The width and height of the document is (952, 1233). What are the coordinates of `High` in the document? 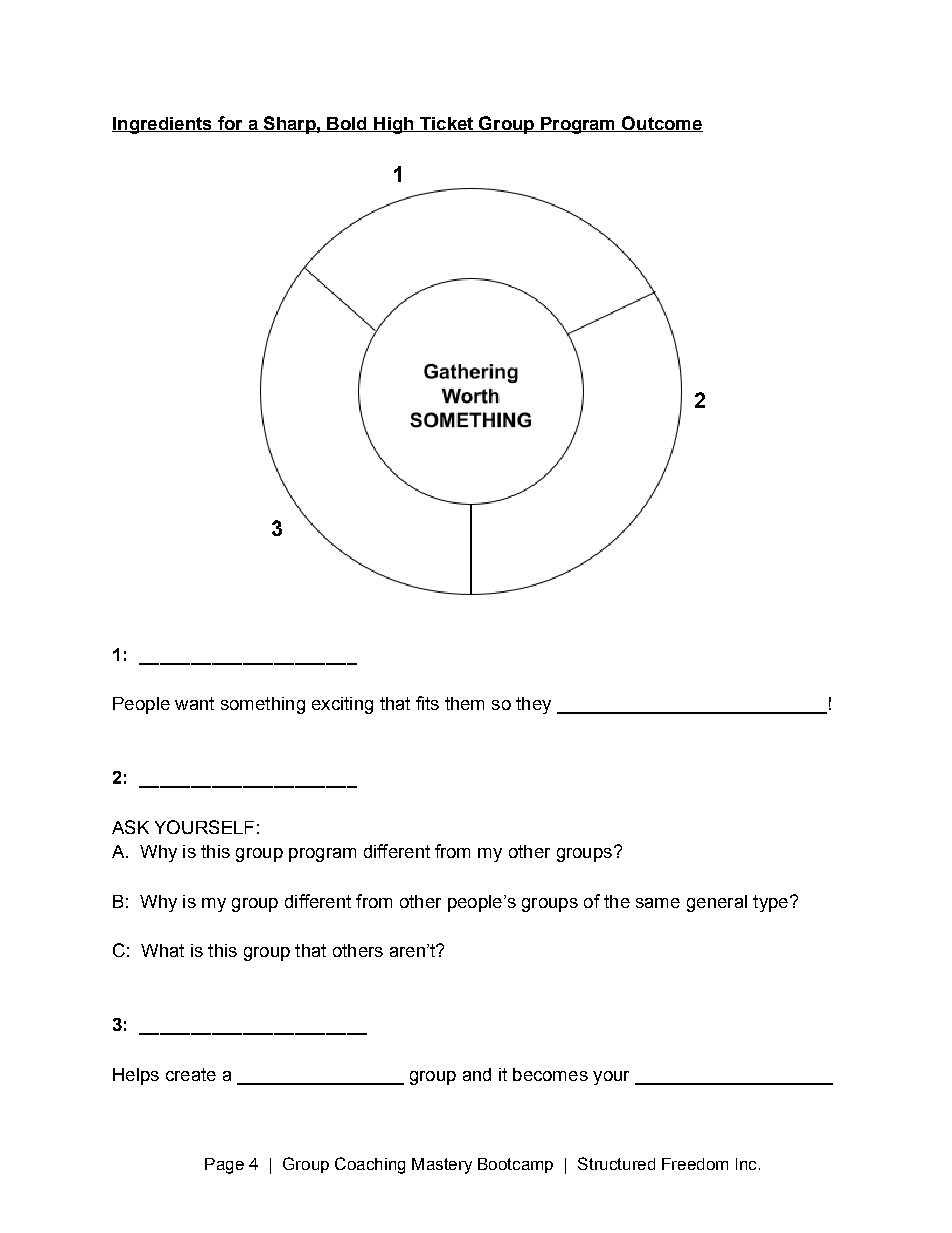 It's located at (394, 125).
